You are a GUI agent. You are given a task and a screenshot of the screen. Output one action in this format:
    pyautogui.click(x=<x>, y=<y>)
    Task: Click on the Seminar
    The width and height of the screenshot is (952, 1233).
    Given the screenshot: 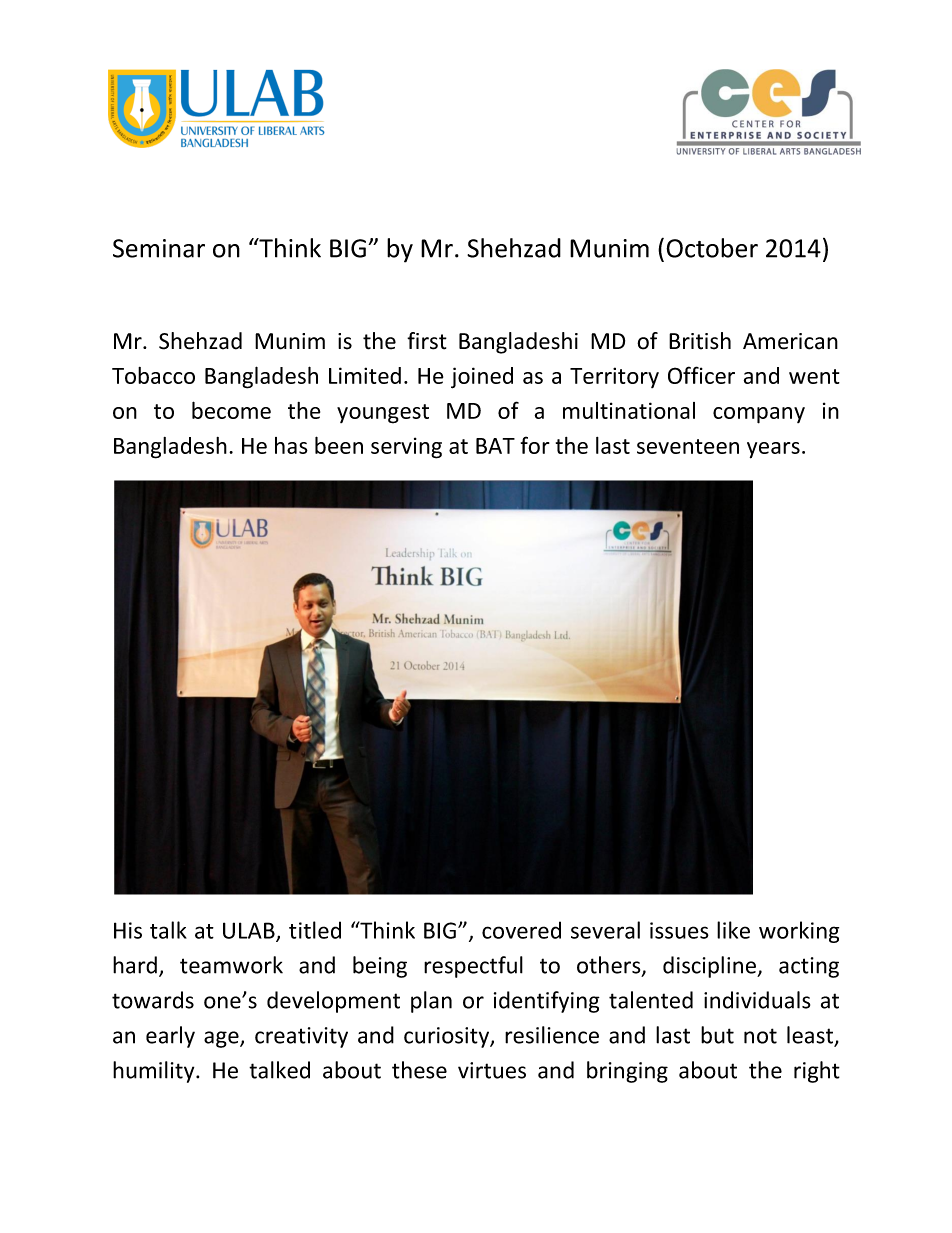 What is the action you would take?
    pyautogui.click(x=159, y=248)
